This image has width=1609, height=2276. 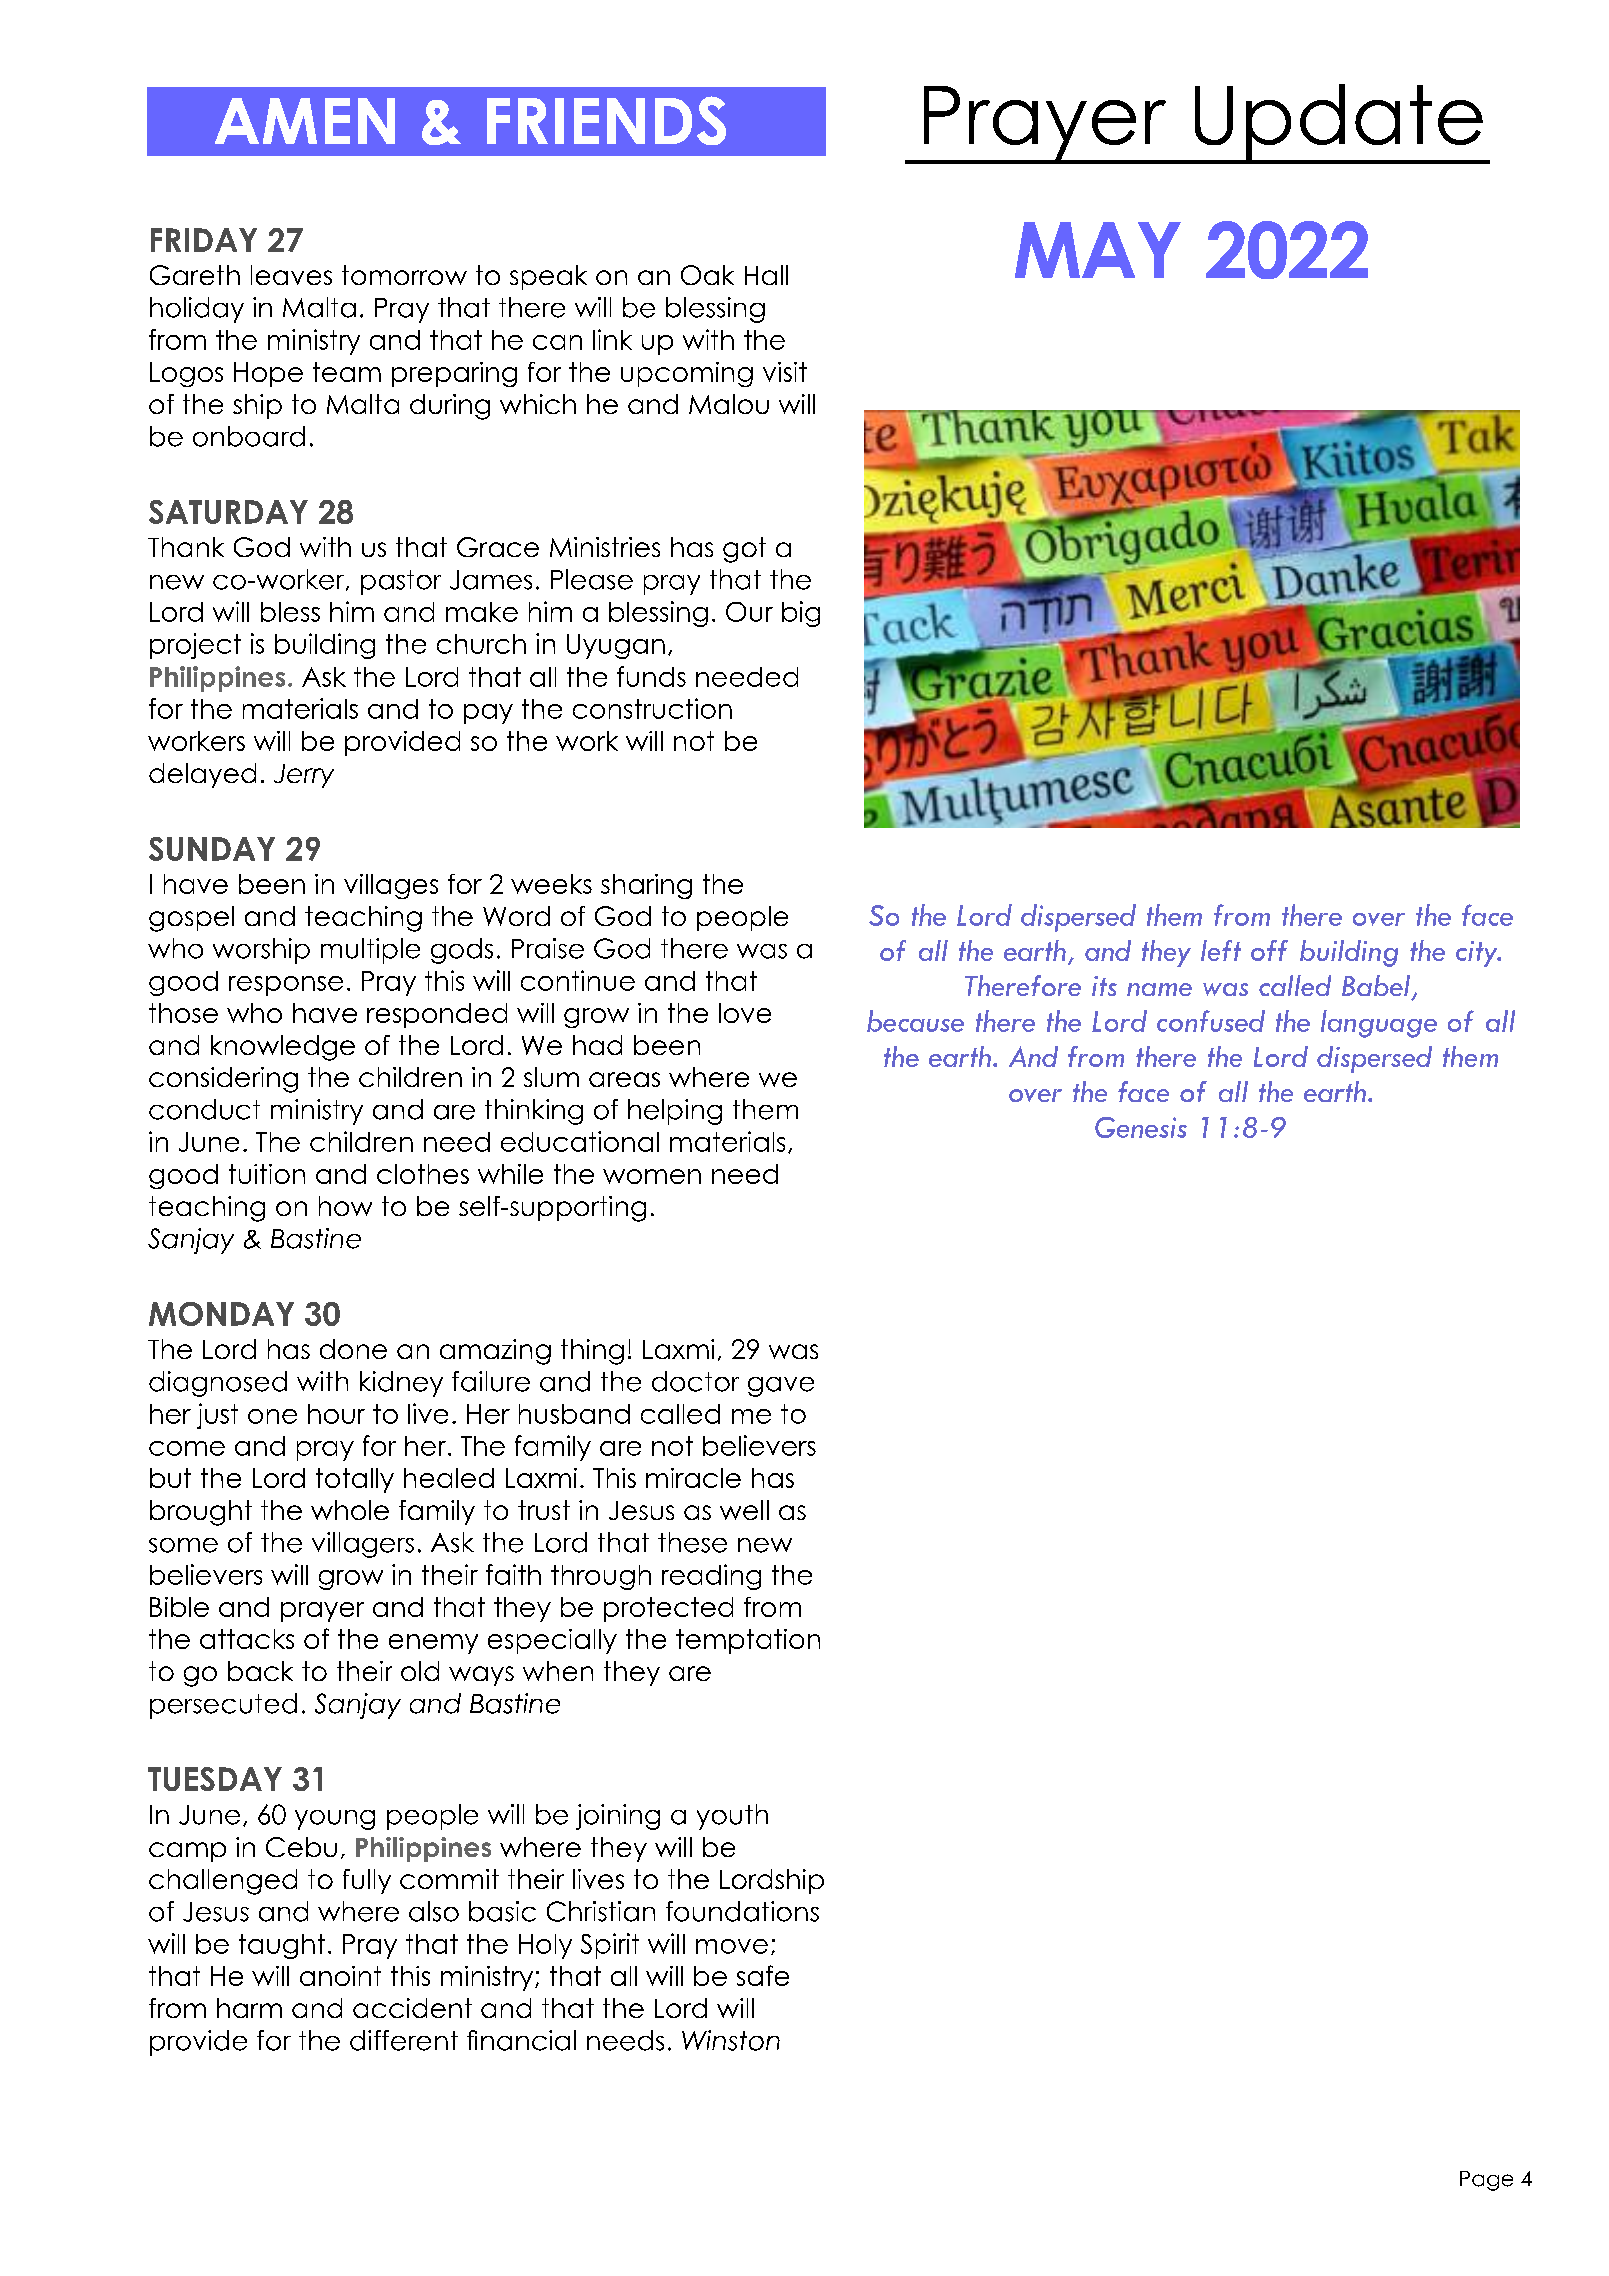 I want to click on Winston, so click(x=731, y=2040).
